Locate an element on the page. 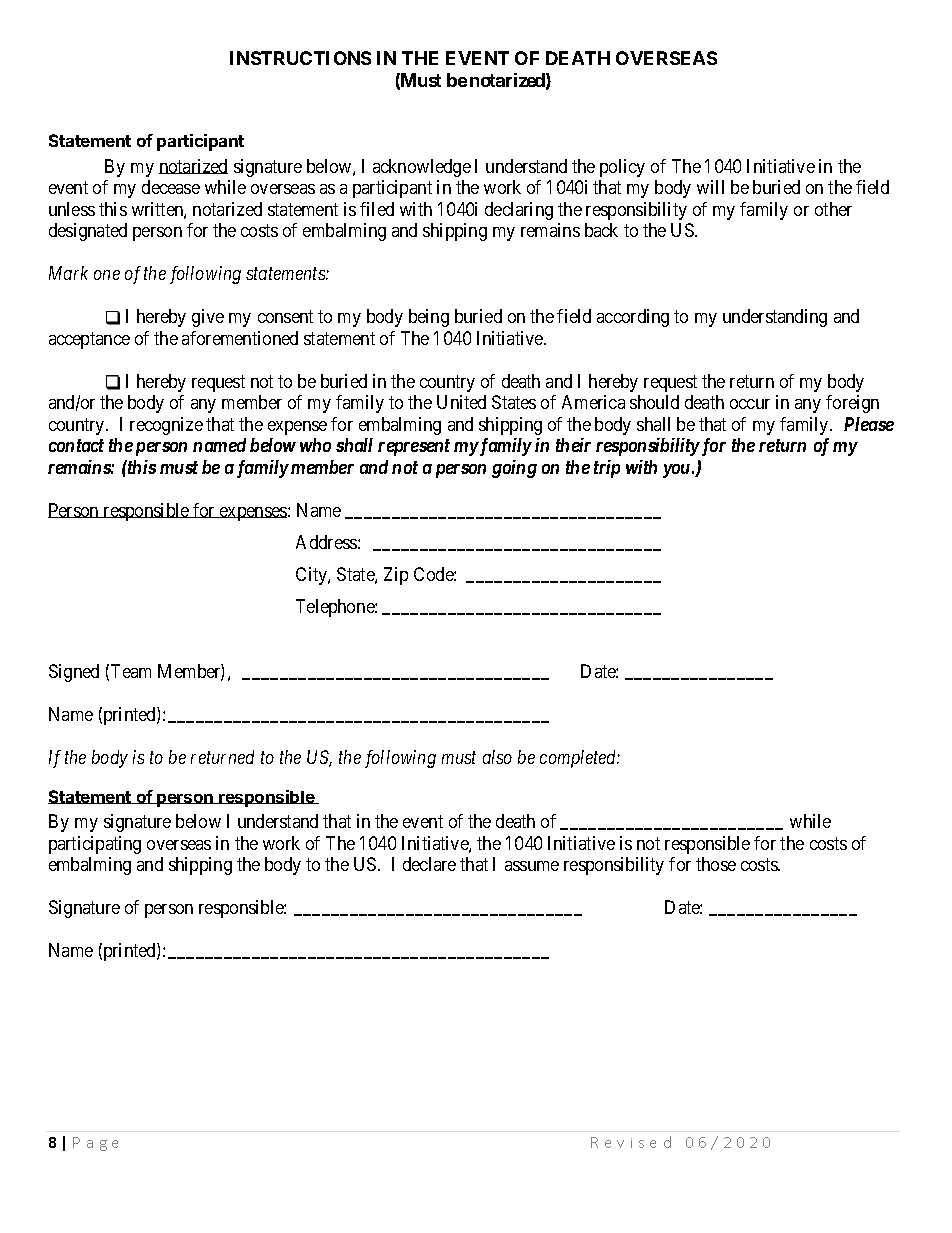 Image resolution: width=952 pixels, height=1233 pixels. participating is located at coordinates (95, 845).
